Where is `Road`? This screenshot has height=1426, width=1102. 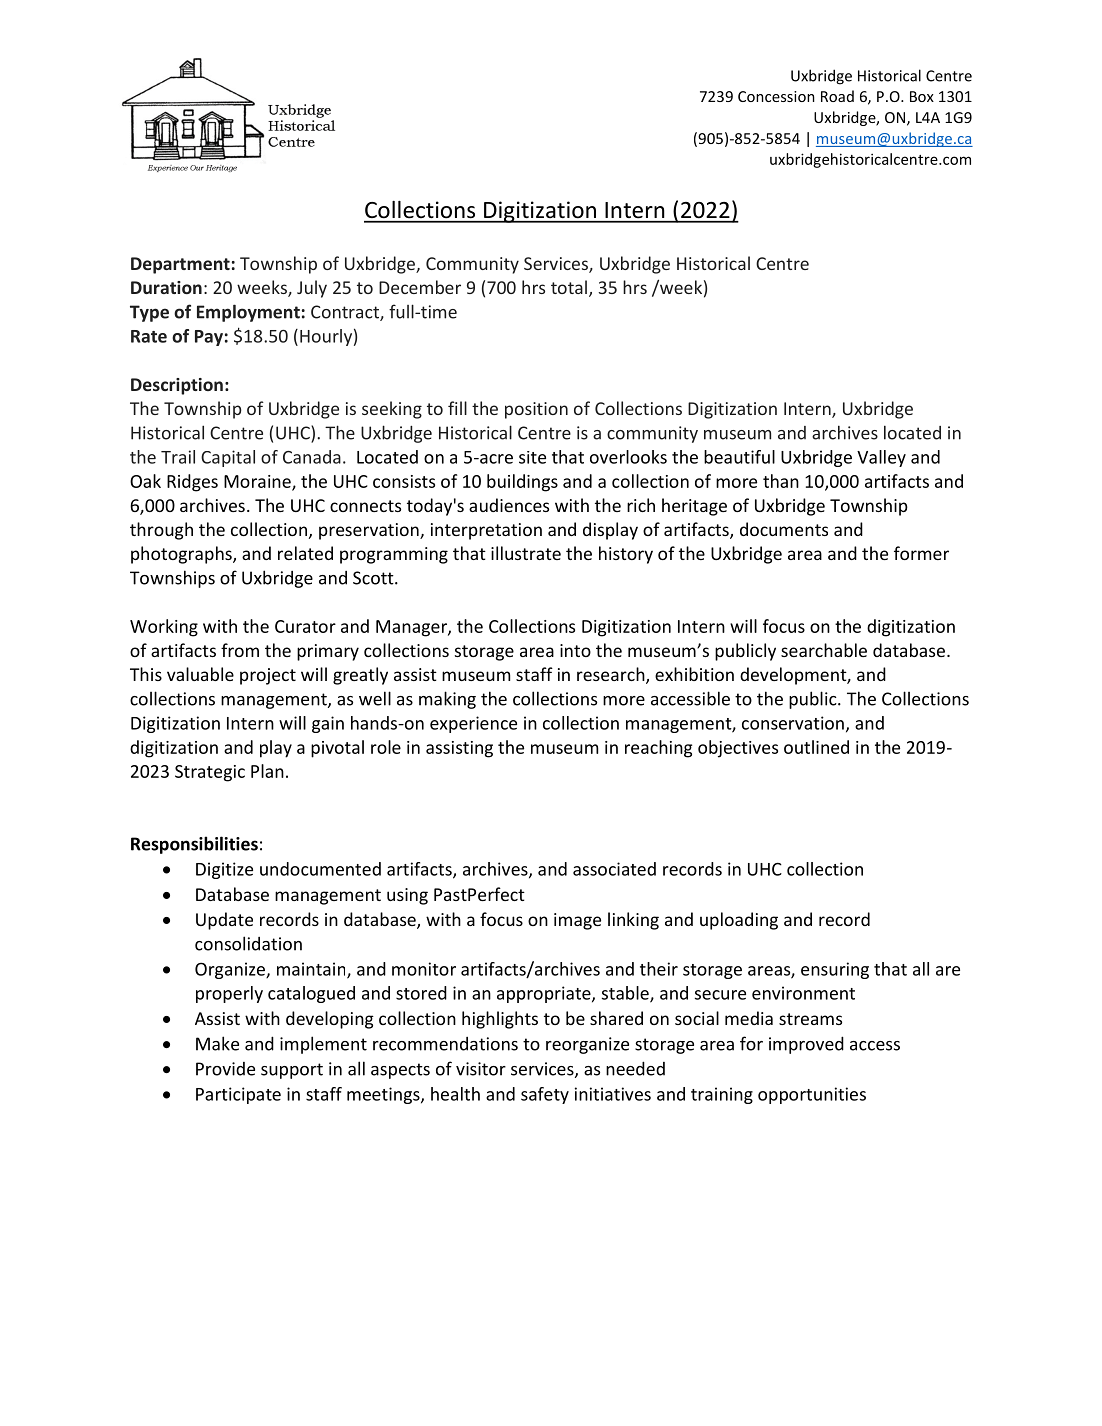 Road is located at coordinates (837, 96).
